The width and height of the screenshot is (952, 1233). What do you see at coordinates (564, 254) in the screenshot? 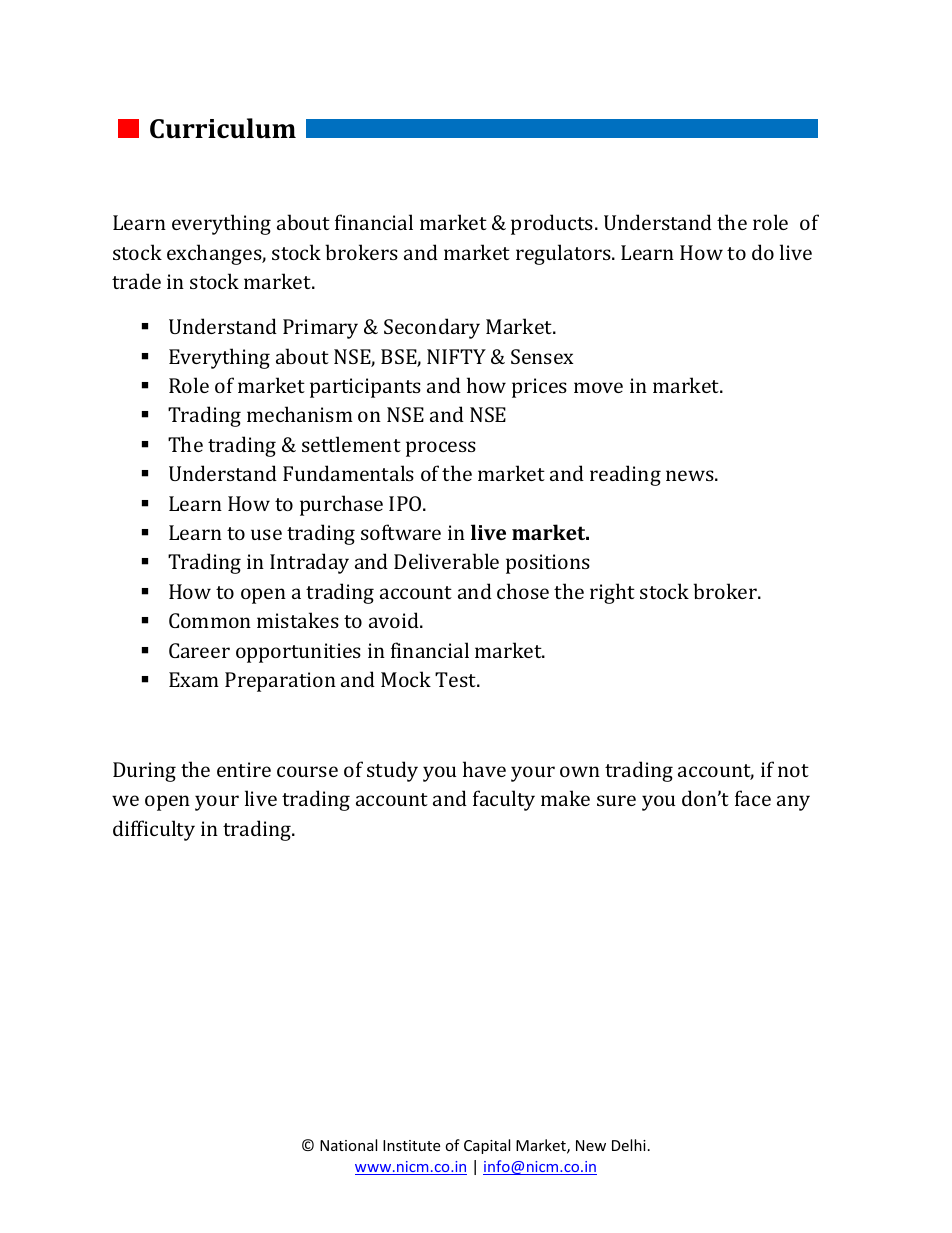
I see `regulators` at bounding box center [564, 254].
